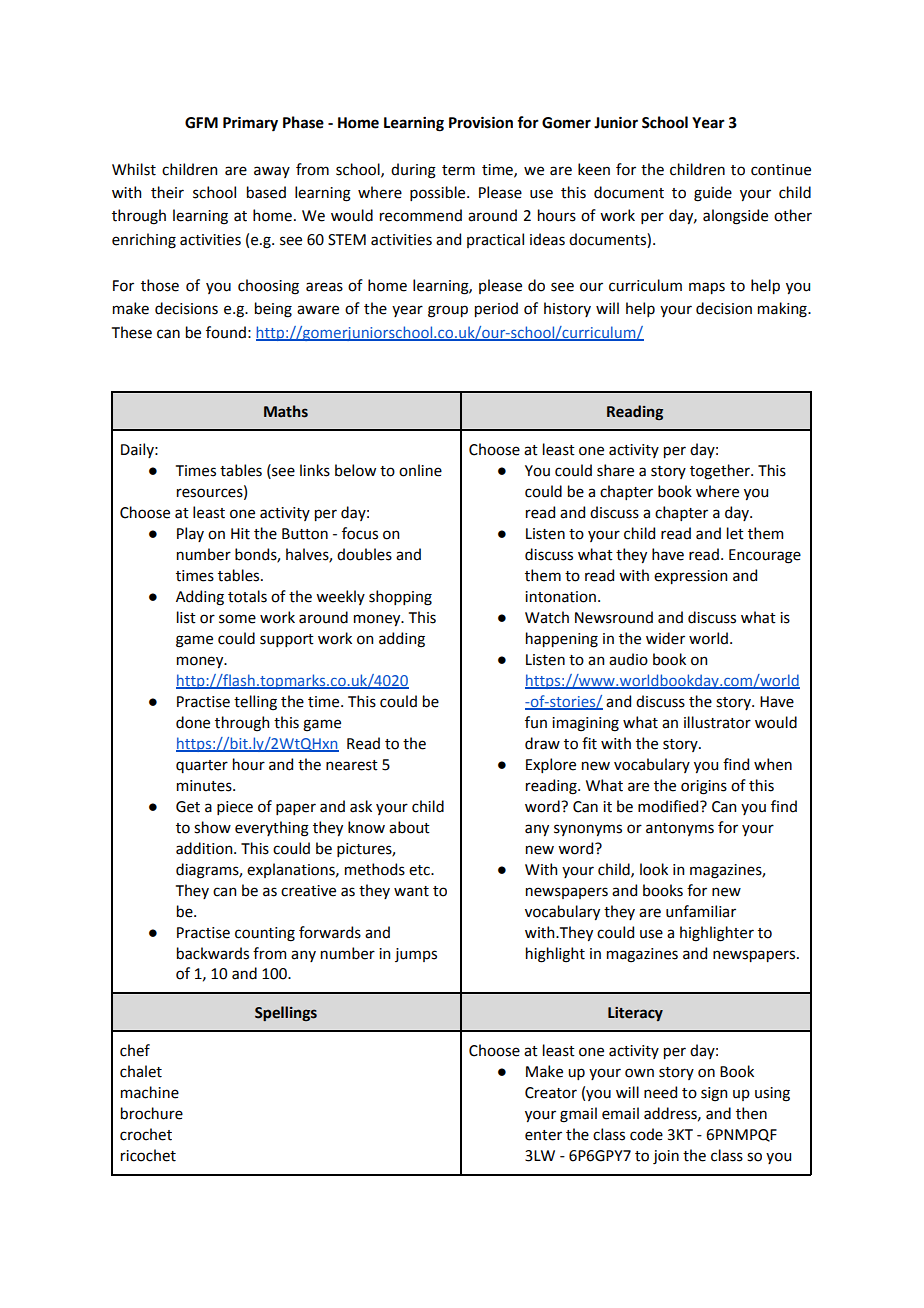  I want to click on addition, so click(205, 848).
